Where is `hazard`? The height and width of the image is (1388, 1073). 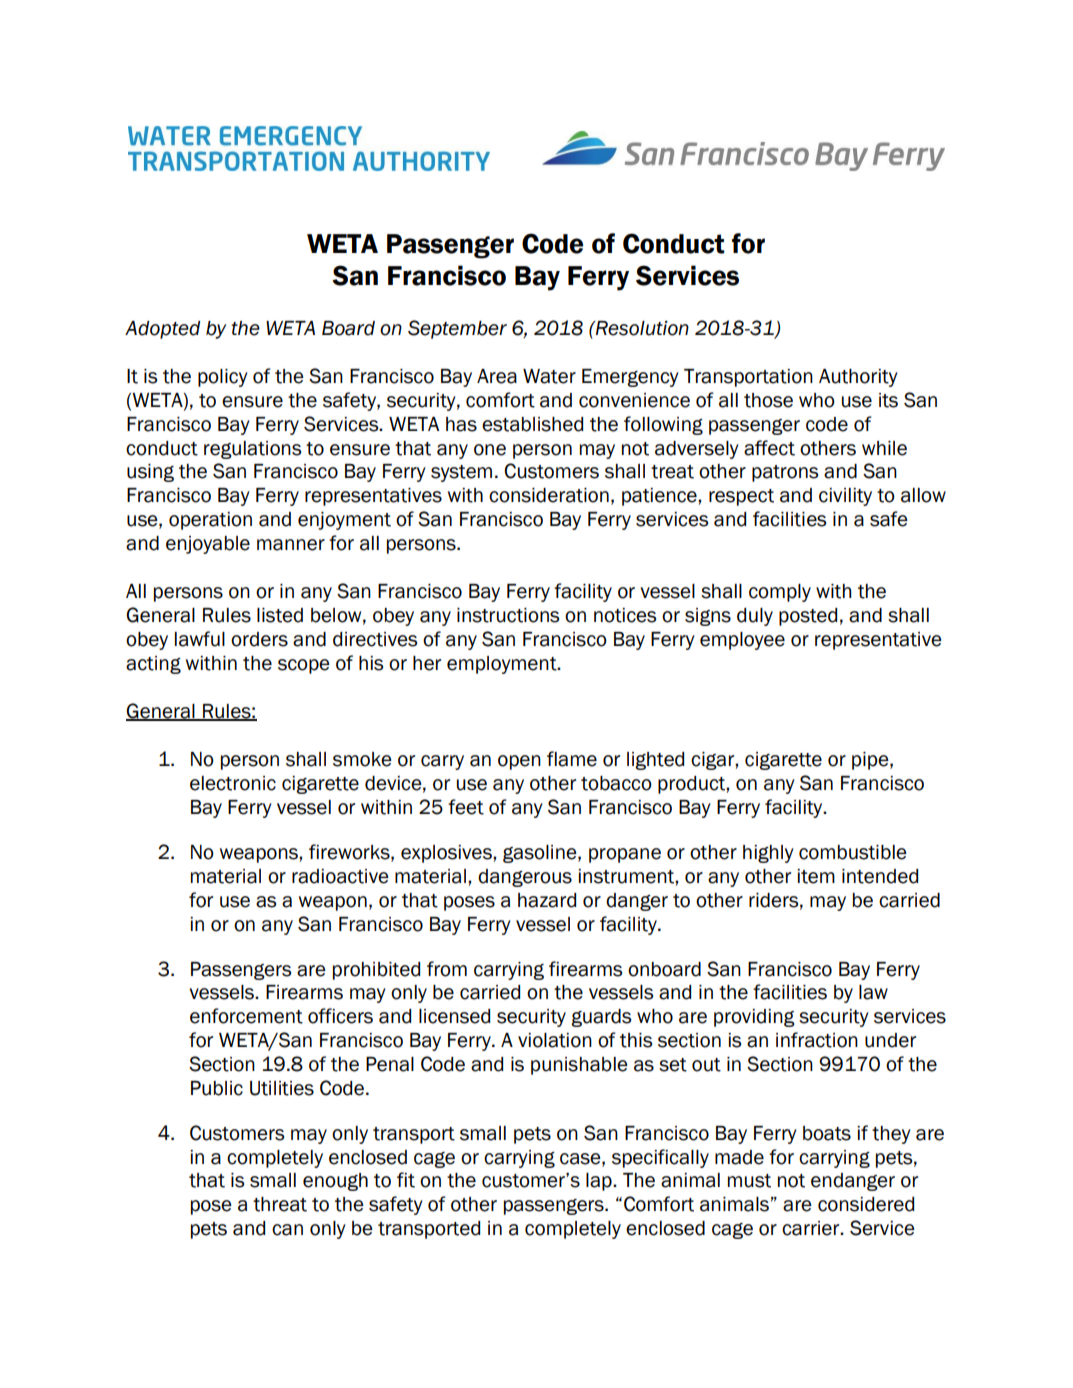 hazard is located at coordinates (547, 900).
